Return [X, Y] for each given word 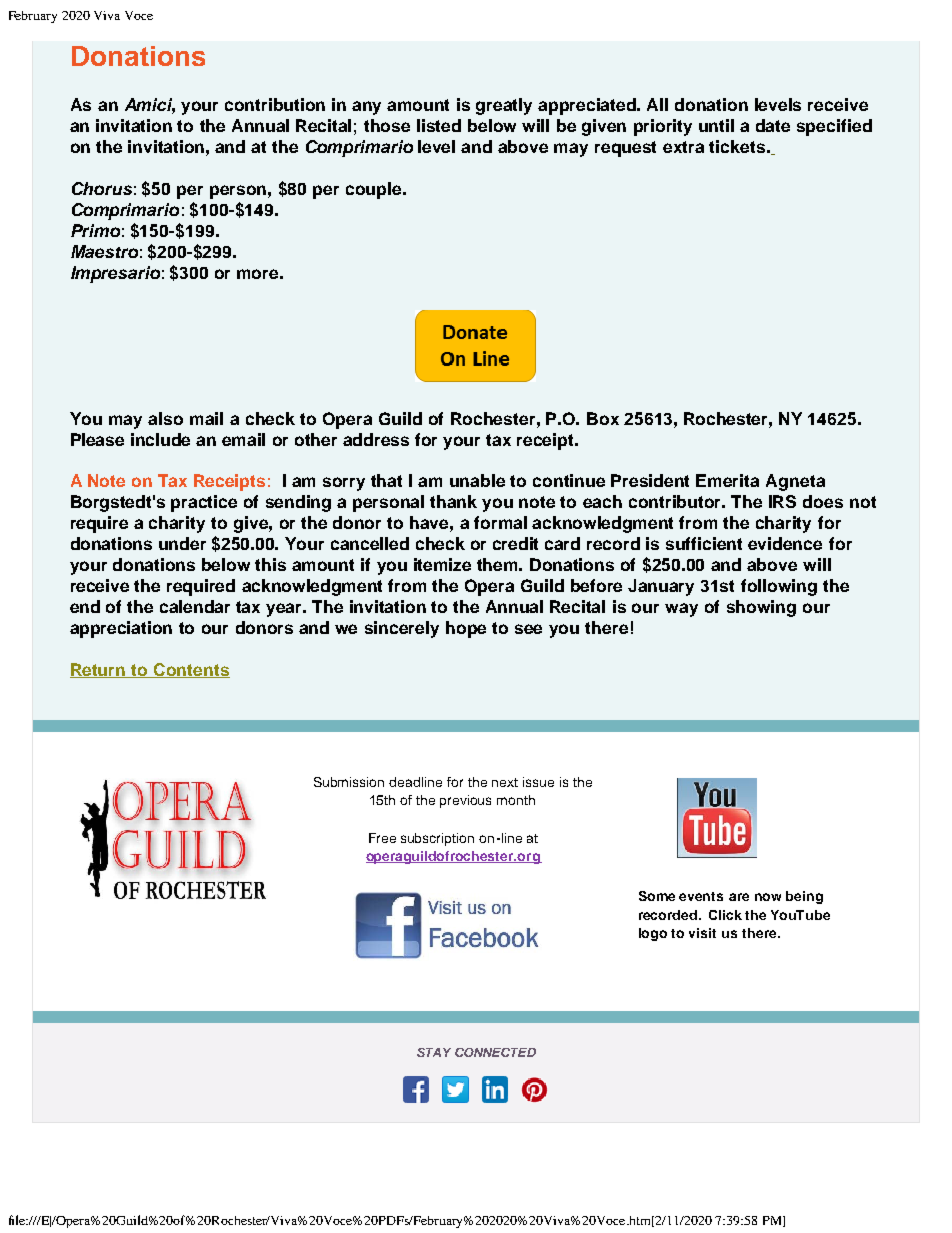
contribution [275, 104]
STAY [434, 1052]
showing [761, 608]
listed [439, 125]
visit [702, 933]
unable [477, 480]
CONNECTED [495, 1052]
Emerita [727, 480]
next [505, 782]
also [165, 418]
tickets [737, 146]
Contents [191, 670]
